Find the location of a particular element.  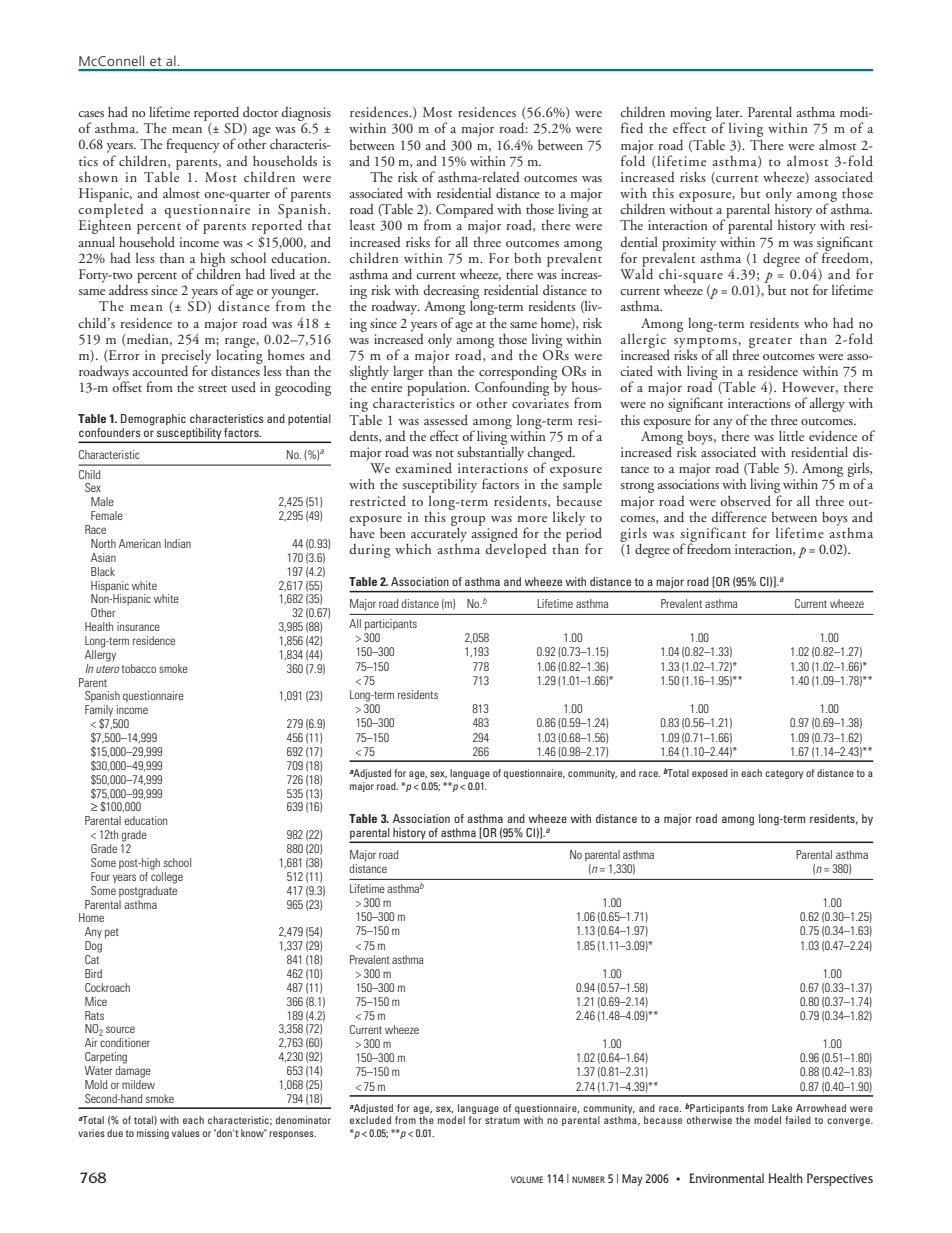

frequency is located at coordinates (193, 145).
